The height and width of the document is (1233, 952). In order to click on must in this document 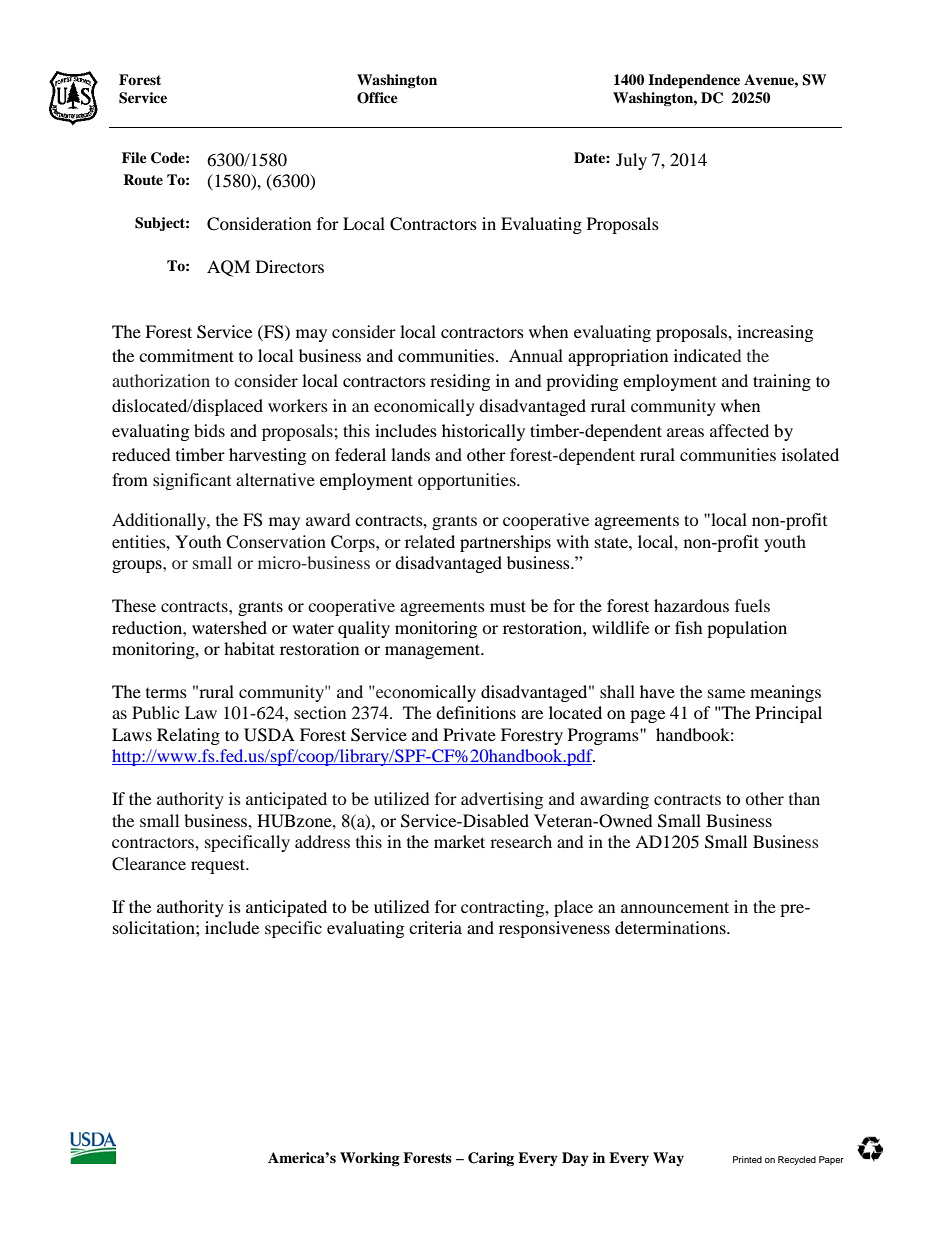, I will do `click(508, 606)`.
